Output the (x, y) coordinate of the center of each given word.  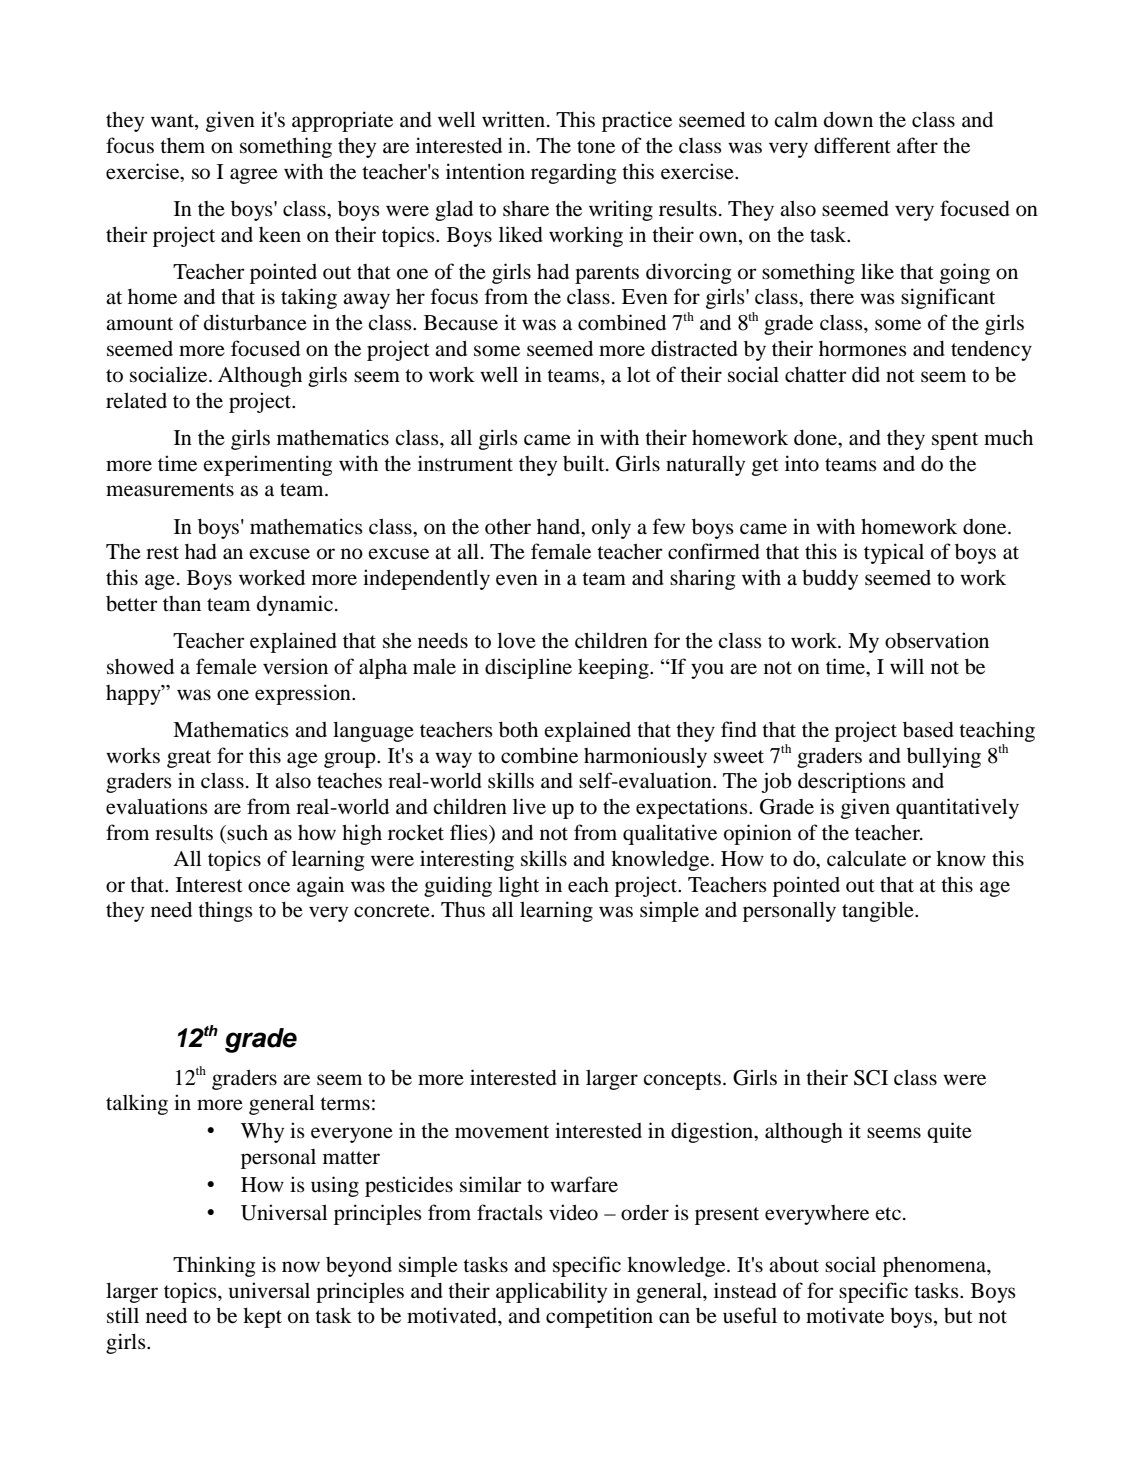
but (958, 1316)
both (518, 730)
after (917, 145)
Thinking (214, 1266)
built (585, 463)
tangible (879, 911)
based (928, 730)
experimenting (267, 465)
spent (955, 441)
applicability (551, 1292)
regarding (573, 173)
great (189, 759)
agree (254, 176)
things (225, 911)
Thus (463, 910)
